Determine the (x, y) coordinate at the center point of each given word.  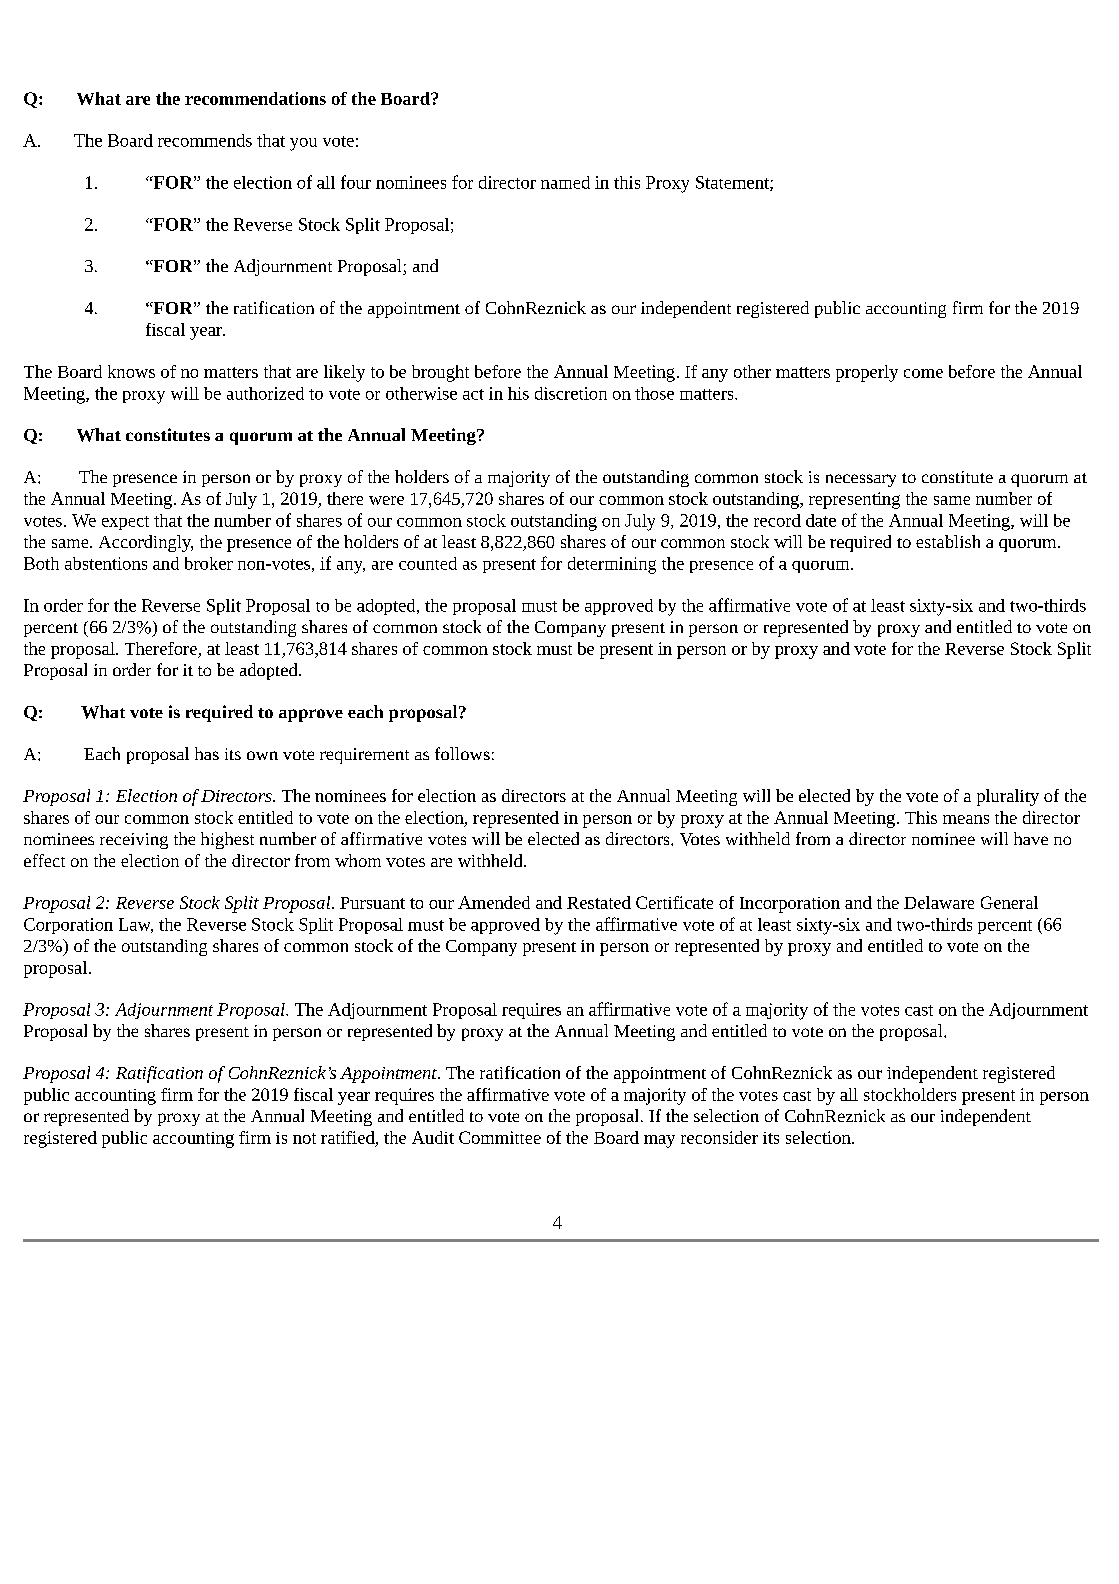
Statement (733, 183)
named (565, 182)
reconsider (719, 1137)
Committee (500, 1137)
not (304, 1138)
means (966, 819)
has (207, 753)
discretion (571, 393)
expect (125, 523)
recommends (205, 140)
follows (462, 753)
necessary (861, 480)
